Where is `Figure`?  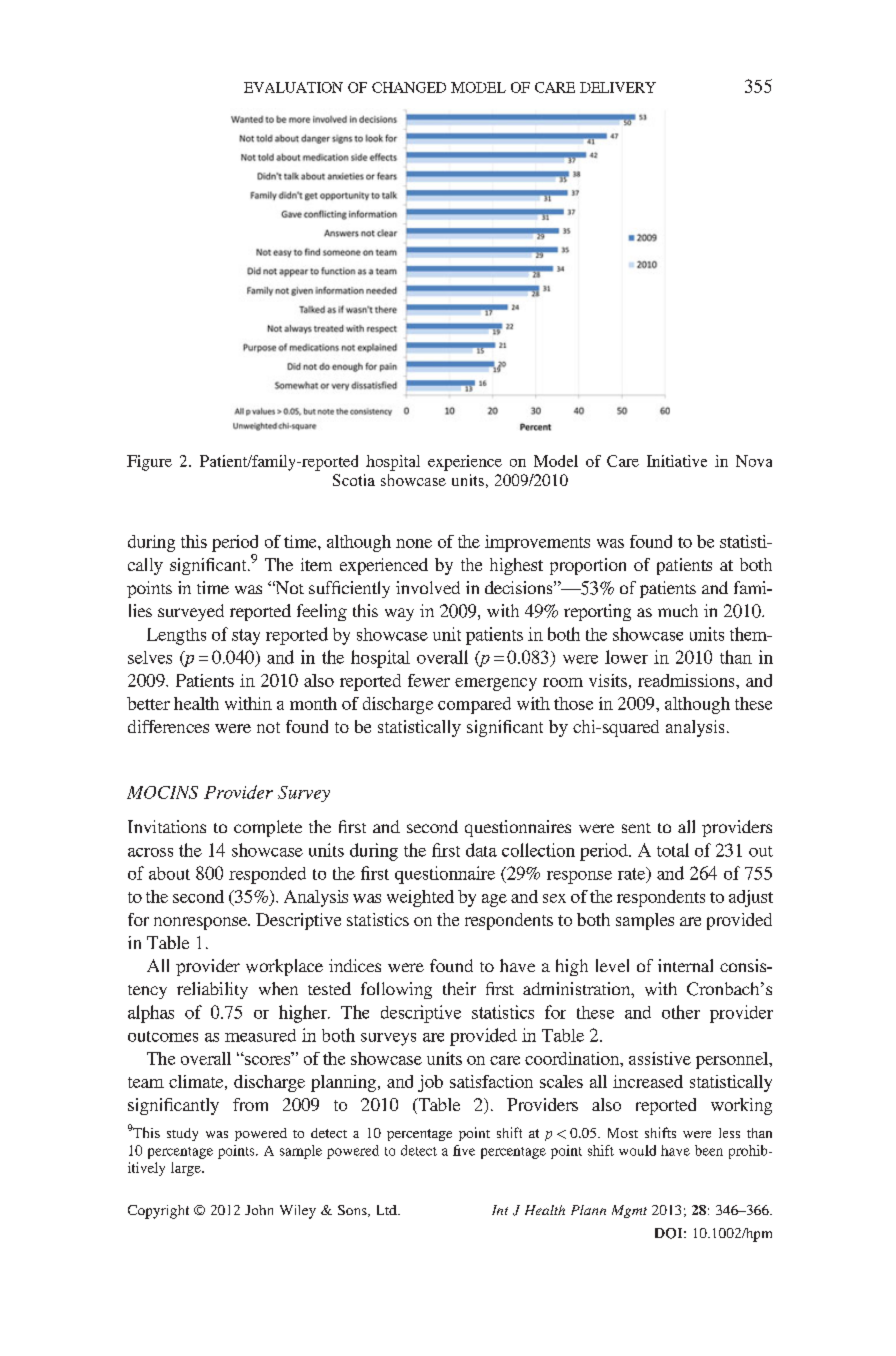 Figure is located at coordinates (149, 463).
